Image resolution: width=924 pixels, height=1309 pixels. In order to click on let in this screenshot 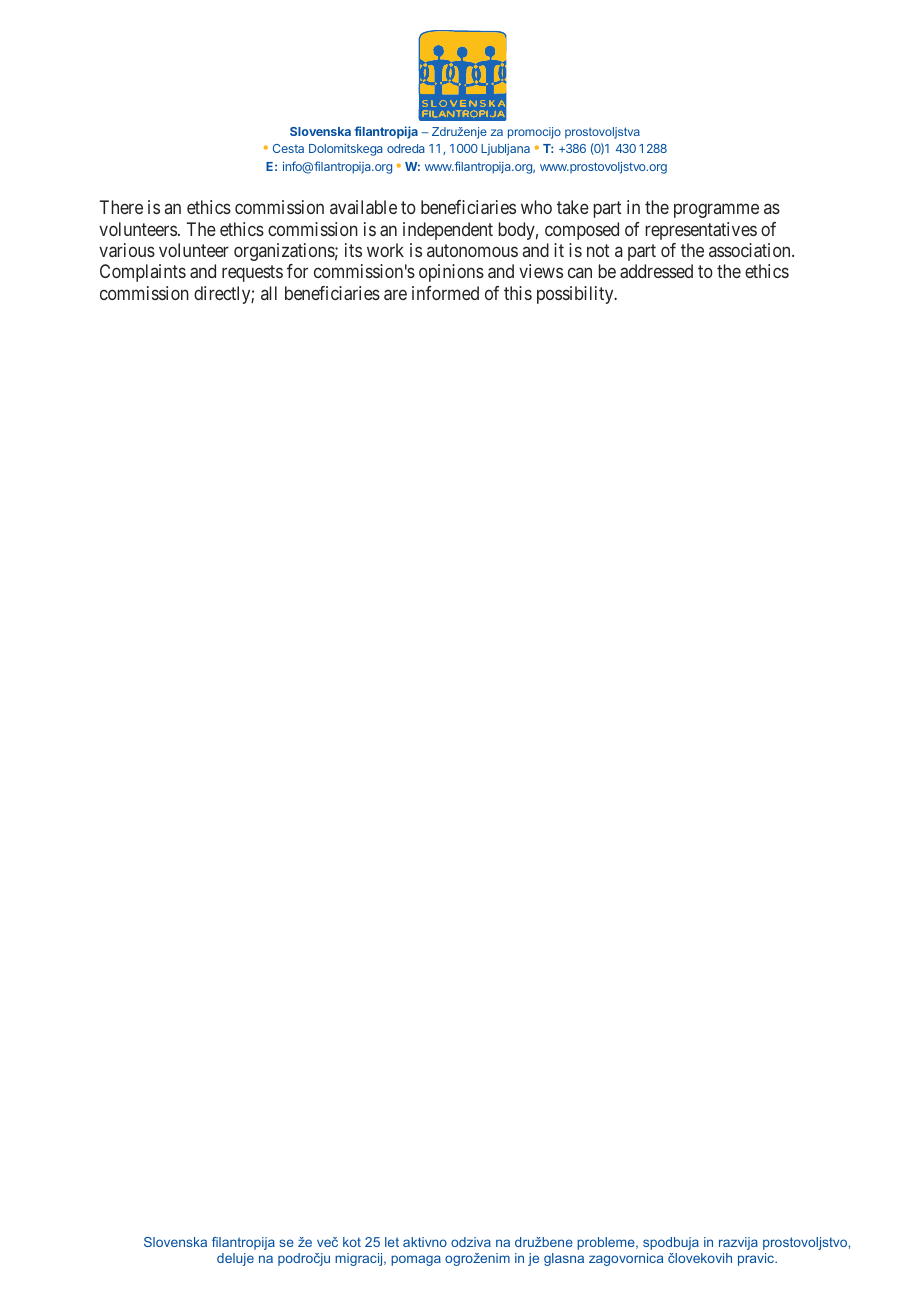, I will do `click(392, 1242)`.
